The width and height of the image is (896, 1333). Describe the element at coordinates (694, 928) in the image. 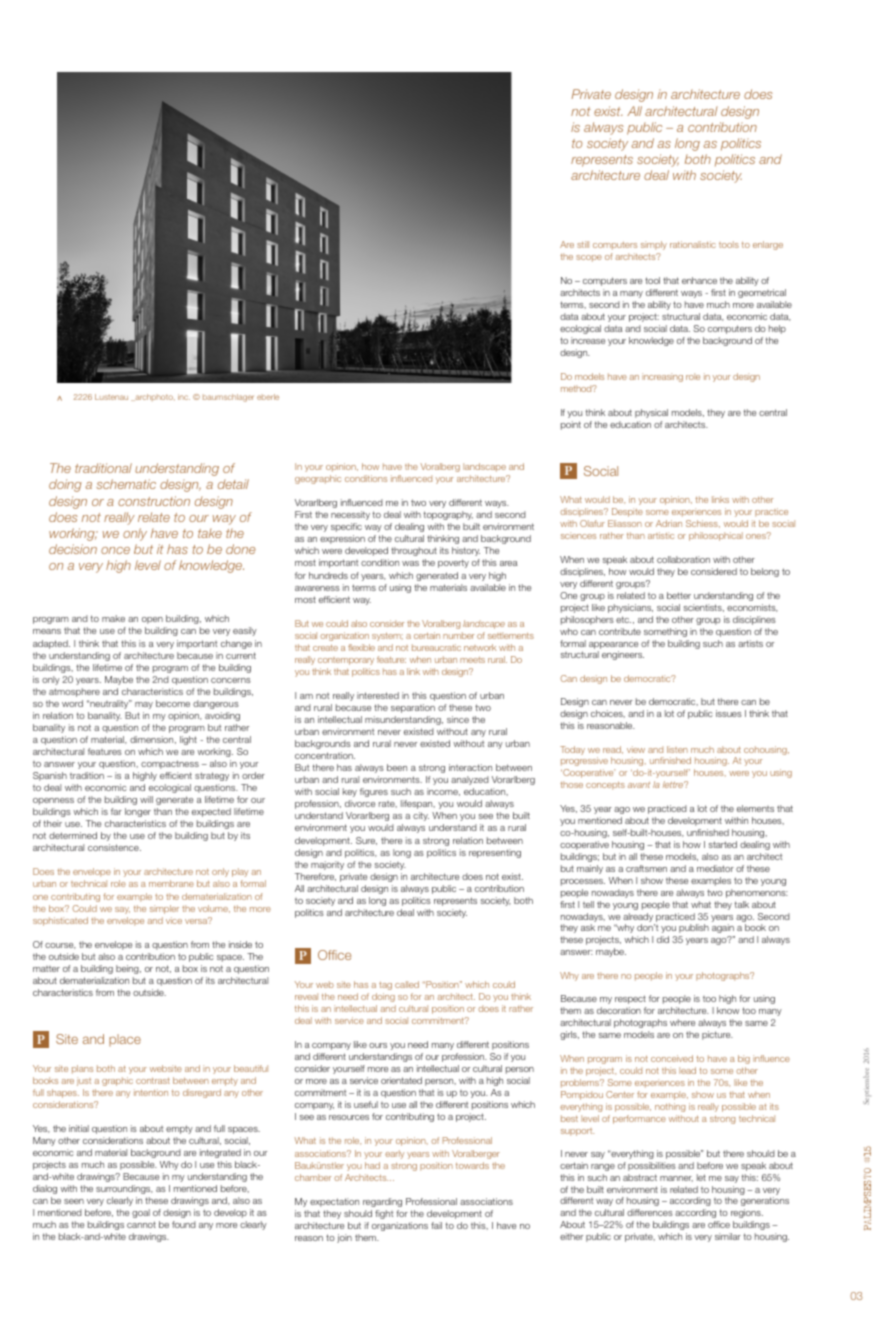

I see `publish` at that location.
